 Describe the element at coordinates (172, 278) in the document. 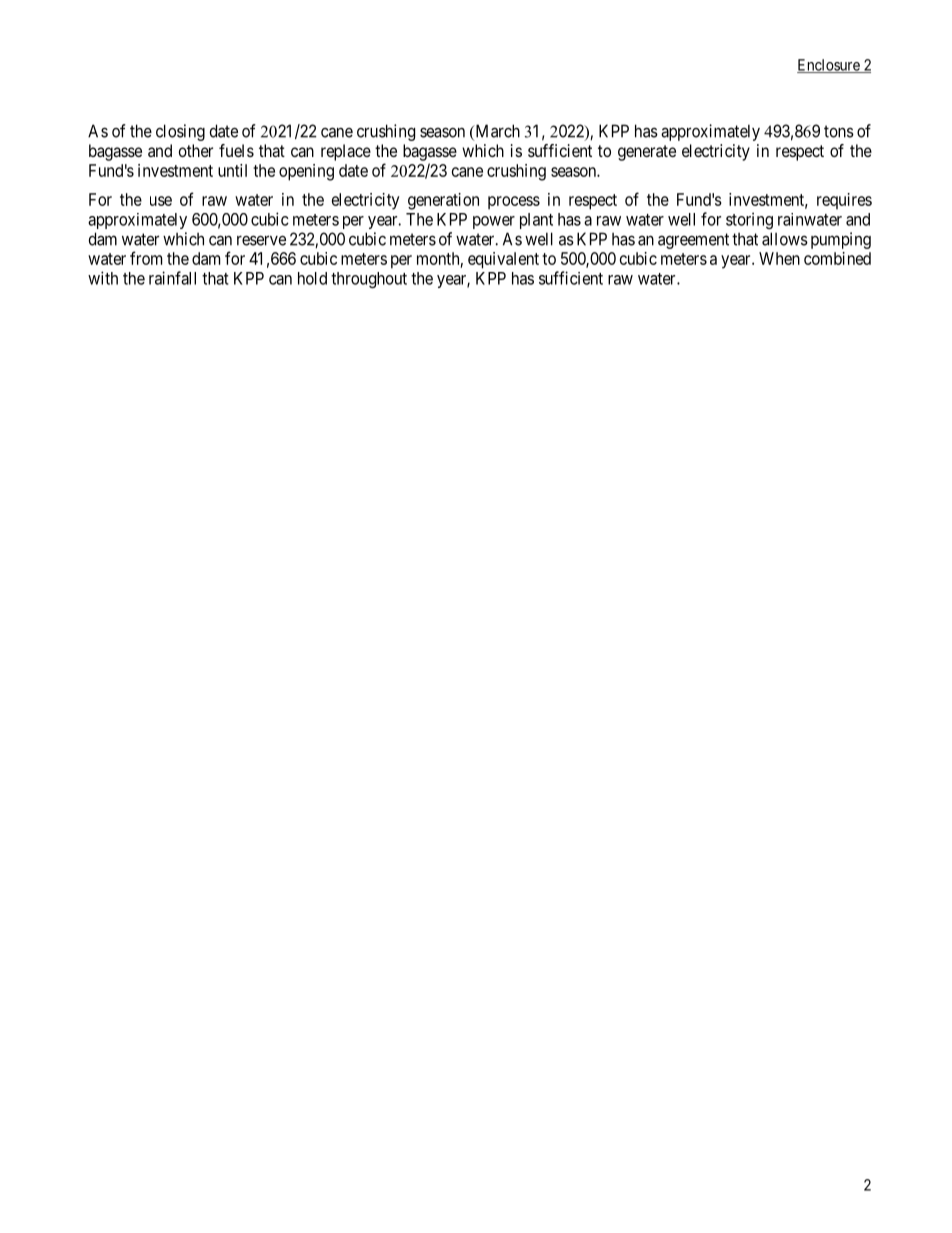

I see `rainfall` at that location.
